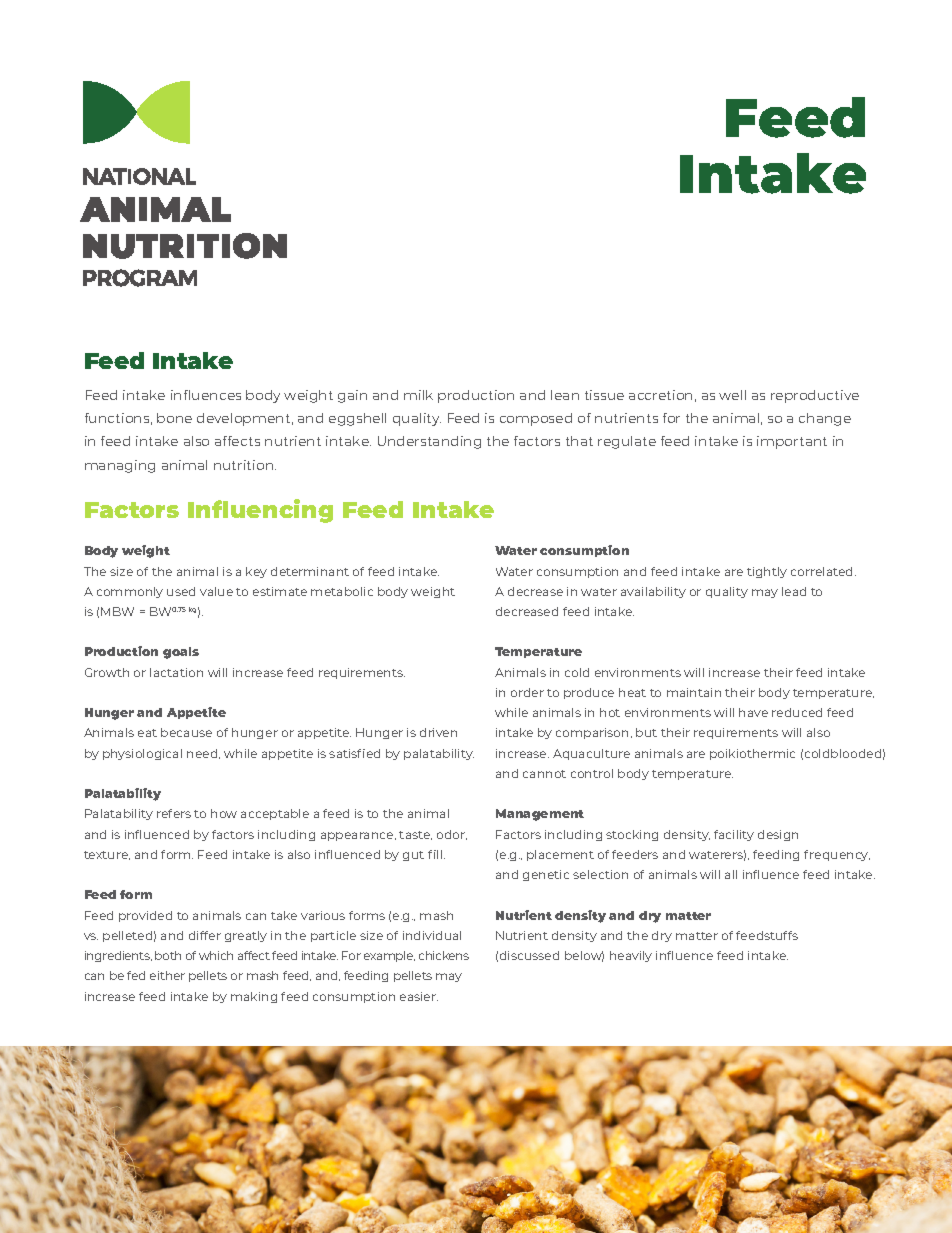  Describe the element at coordinates (536, 419) in the document. I see `composed` at that location.
